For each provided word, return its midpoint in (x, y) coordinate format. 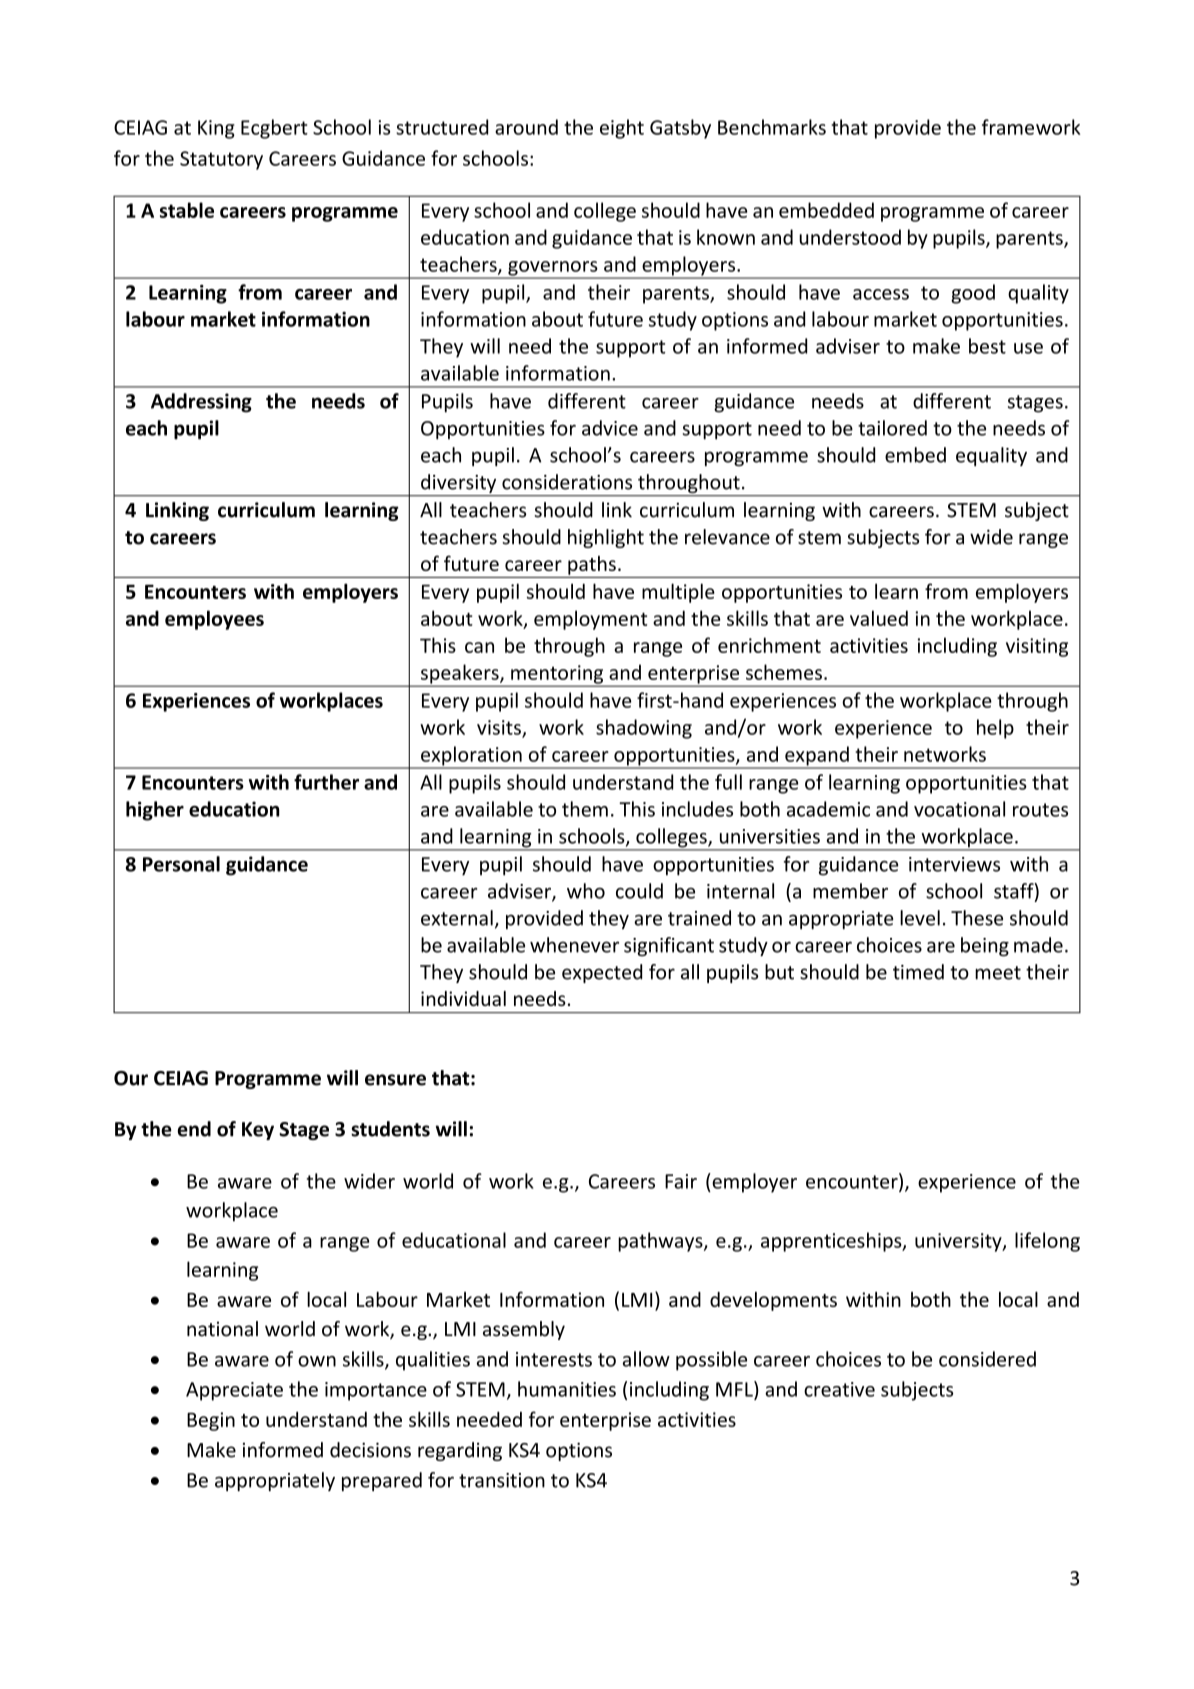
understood (850, 237)
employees (214, 620)
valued (879, 618)
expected (602, 973)
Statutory (221, 160)
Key (258, 1131)
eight (622, 129)
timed (918, 972)
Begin (211, 1421)
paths (592, 565)
